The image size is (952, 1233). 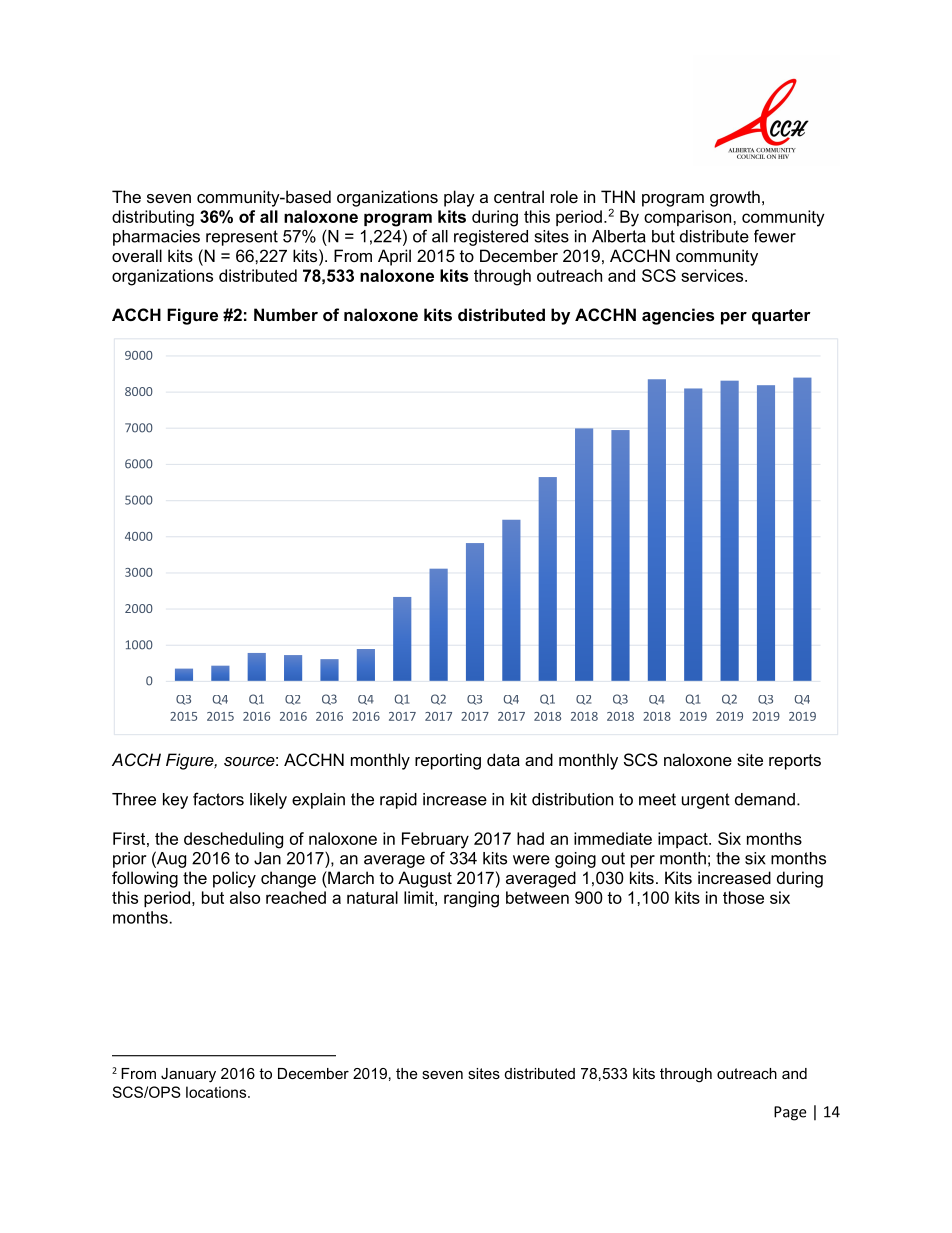 What do you see at coordinates (790, 1113) in the image?
I see `Page` at bounding box center [790, 1113].
